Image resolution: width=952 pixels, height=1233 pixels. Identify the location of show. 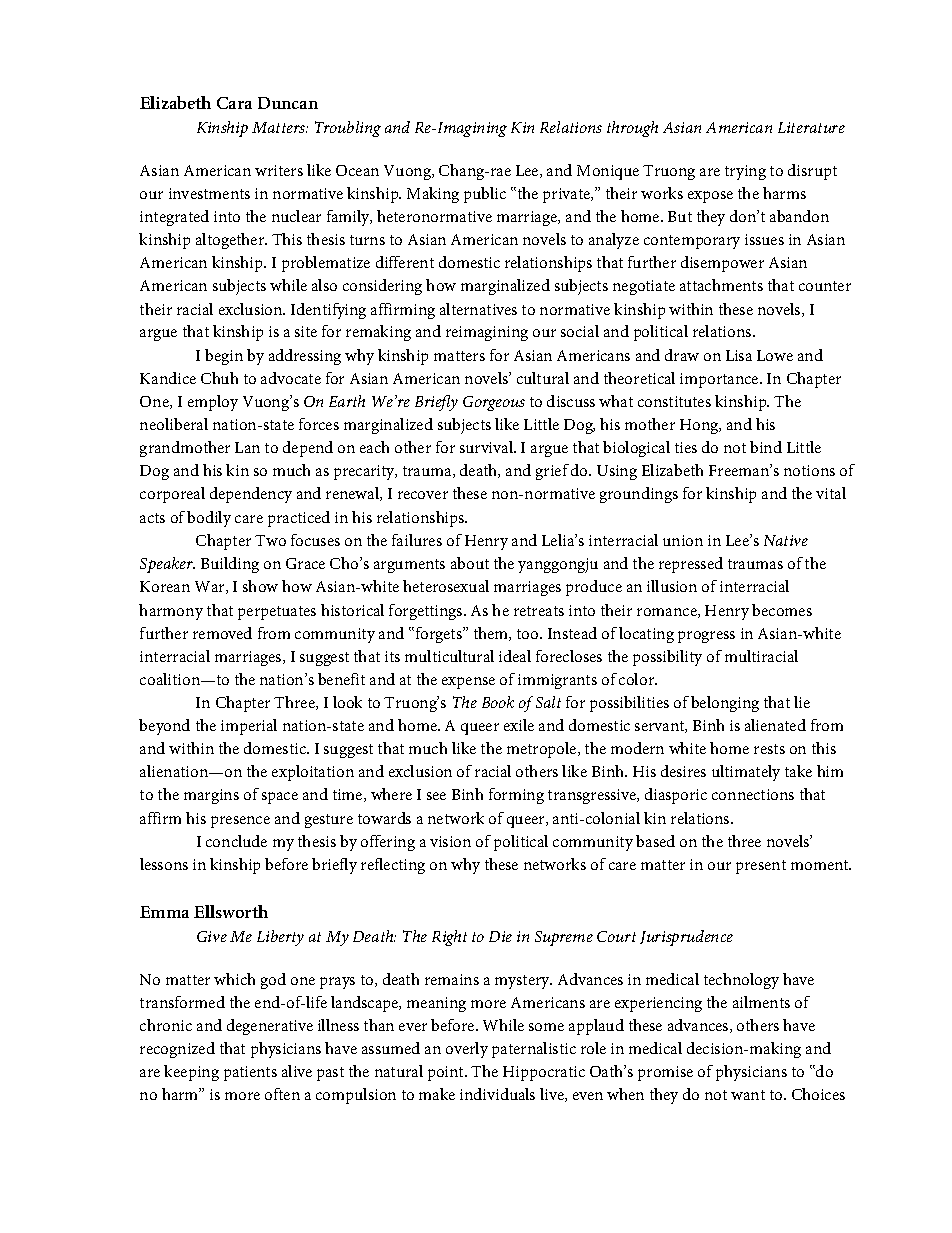
(260, 586).
